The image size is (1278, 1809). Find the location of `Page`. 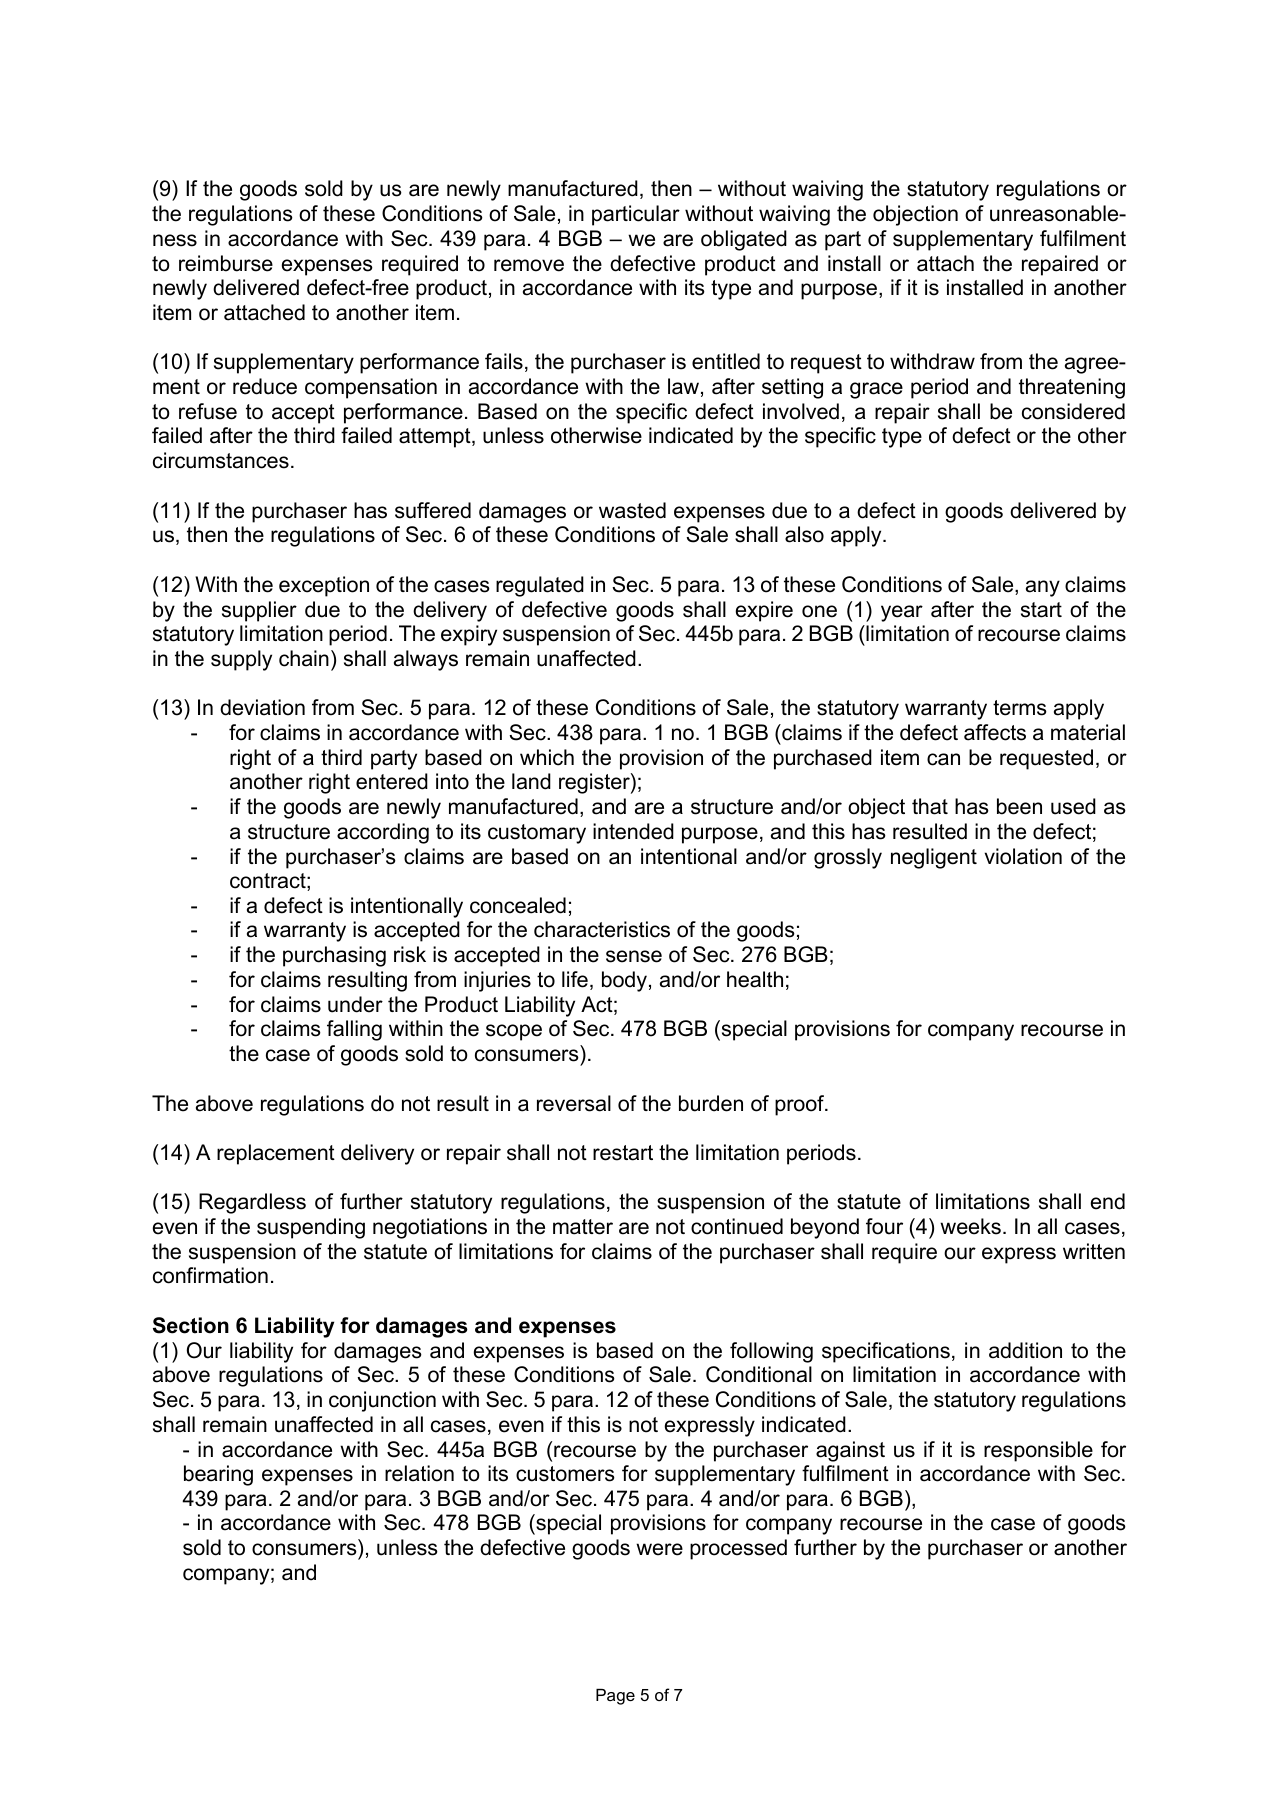

Page is located at coordinates (615, 1697).
